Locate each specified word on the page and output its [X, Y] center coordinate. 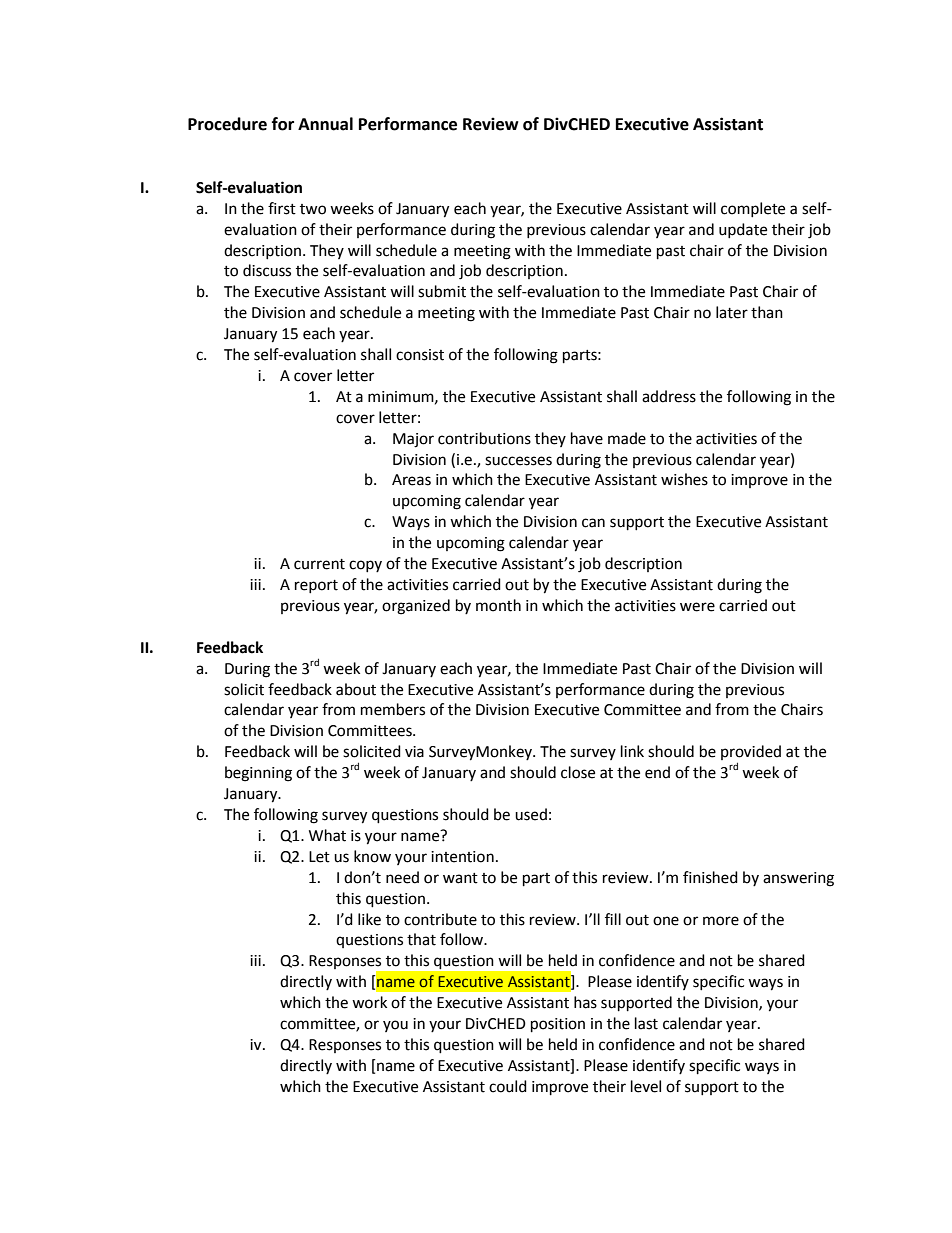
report [316, 586]
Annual [325, 124]
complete [753, 209]
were [697, 607]
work [369, 1002]
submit [442, 291]
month [498, 605]
